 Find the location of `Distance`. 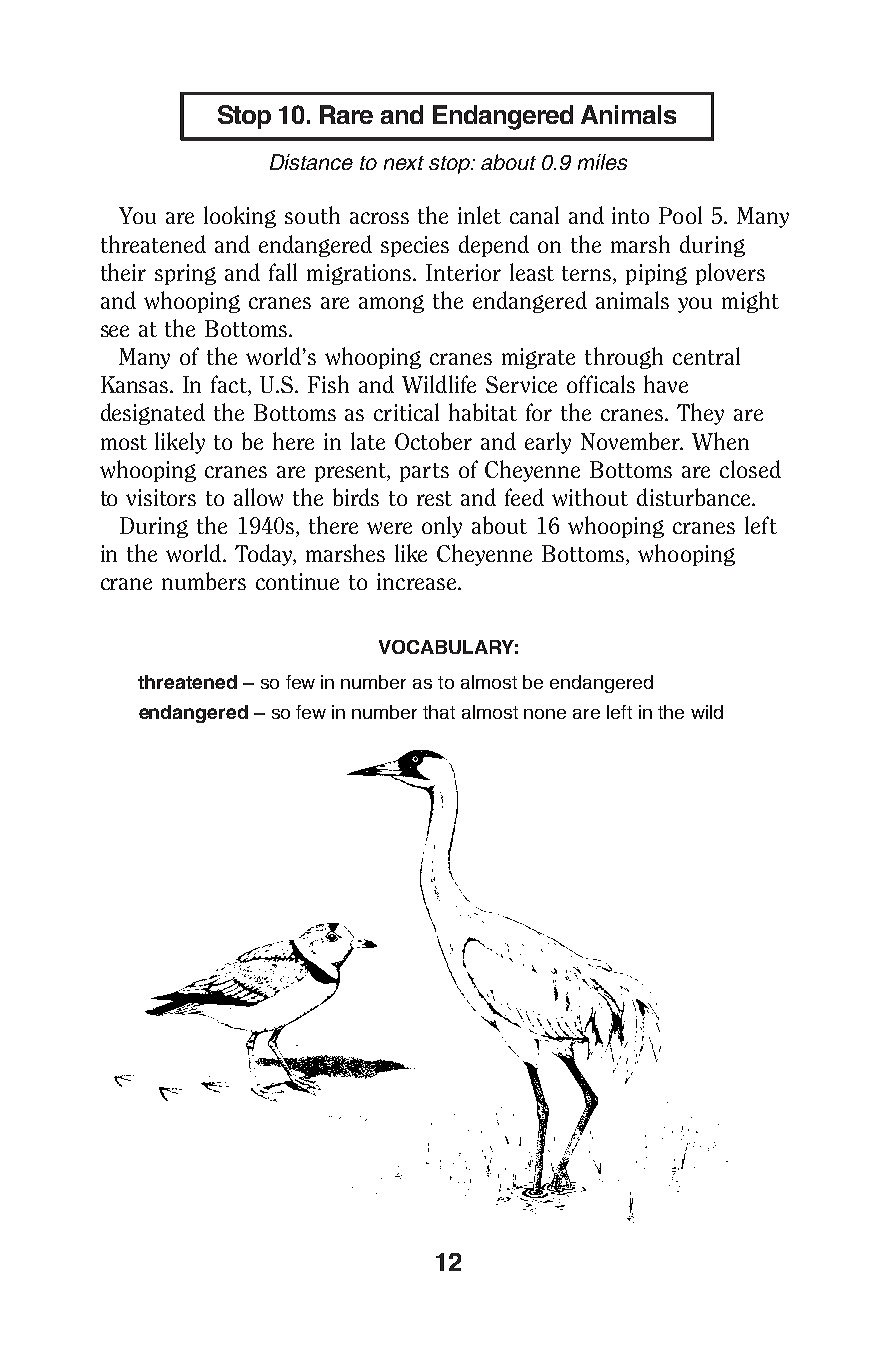

Distance is located at coordinates (311, 162).
